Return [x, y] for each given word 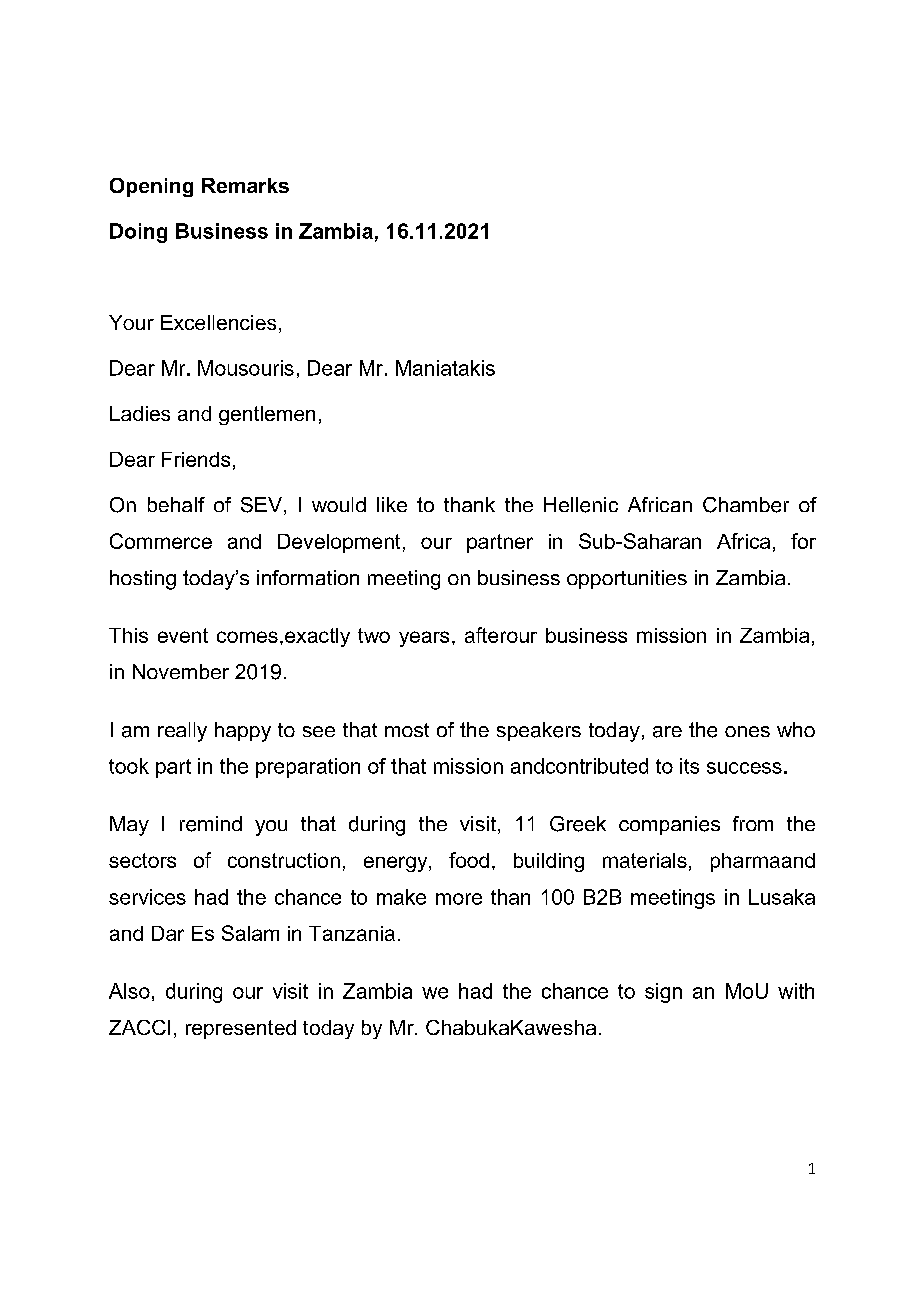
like [392, 504]
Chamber [746, 505]
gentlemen [267, 415]
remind [211, 824]
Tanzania [352, 933]
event [183, 635]
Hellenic [581, 505]
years [424, 639]
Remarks [245, 185]
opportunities [627, 579]
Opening [151, 187]
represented [241, 1029]
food [469, 860]
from [753, 823]
